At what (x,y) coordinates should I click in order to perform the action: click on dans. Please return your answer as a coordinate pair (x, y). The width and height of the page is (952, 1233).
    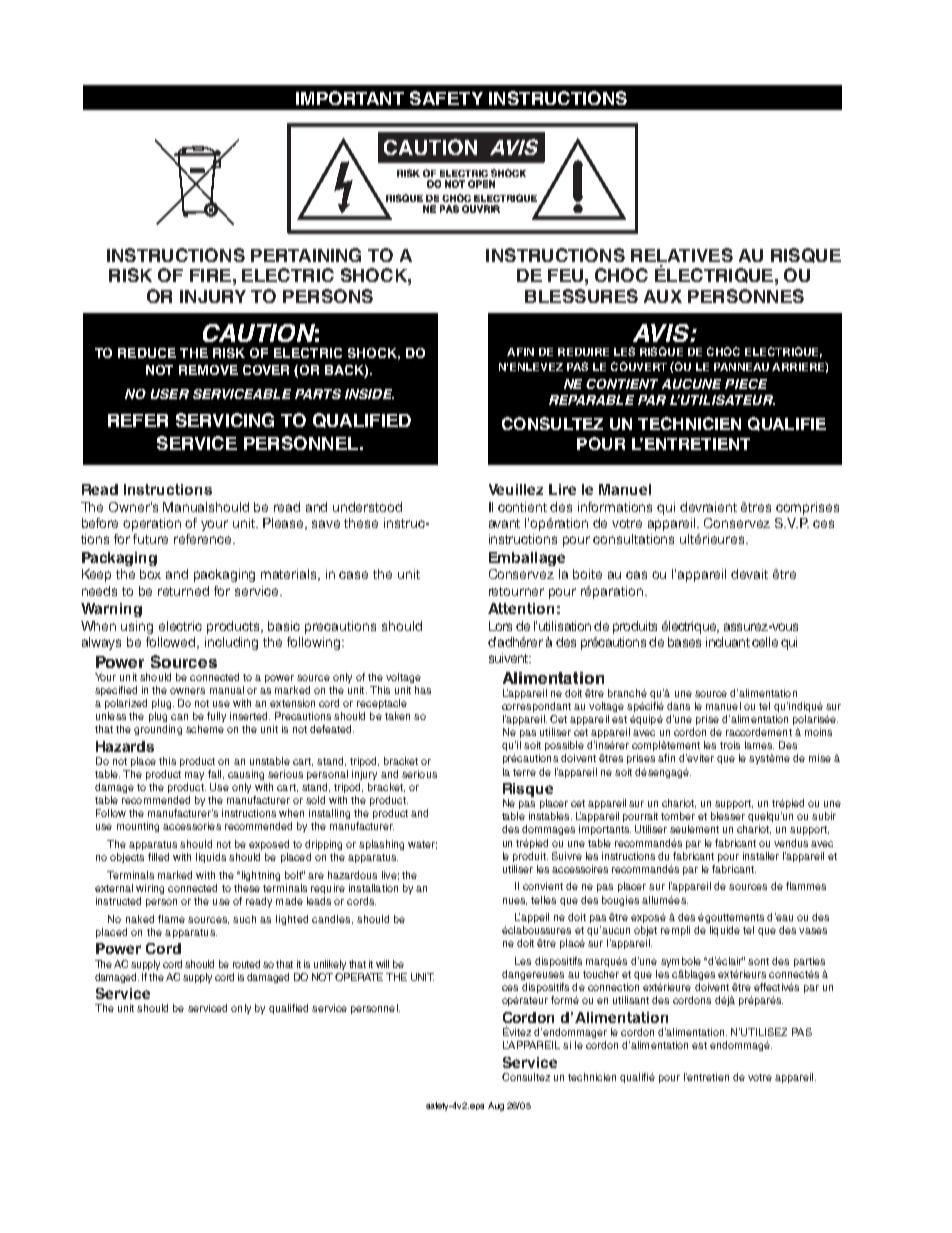
    Looking at the image, I should click on (678, 706).
